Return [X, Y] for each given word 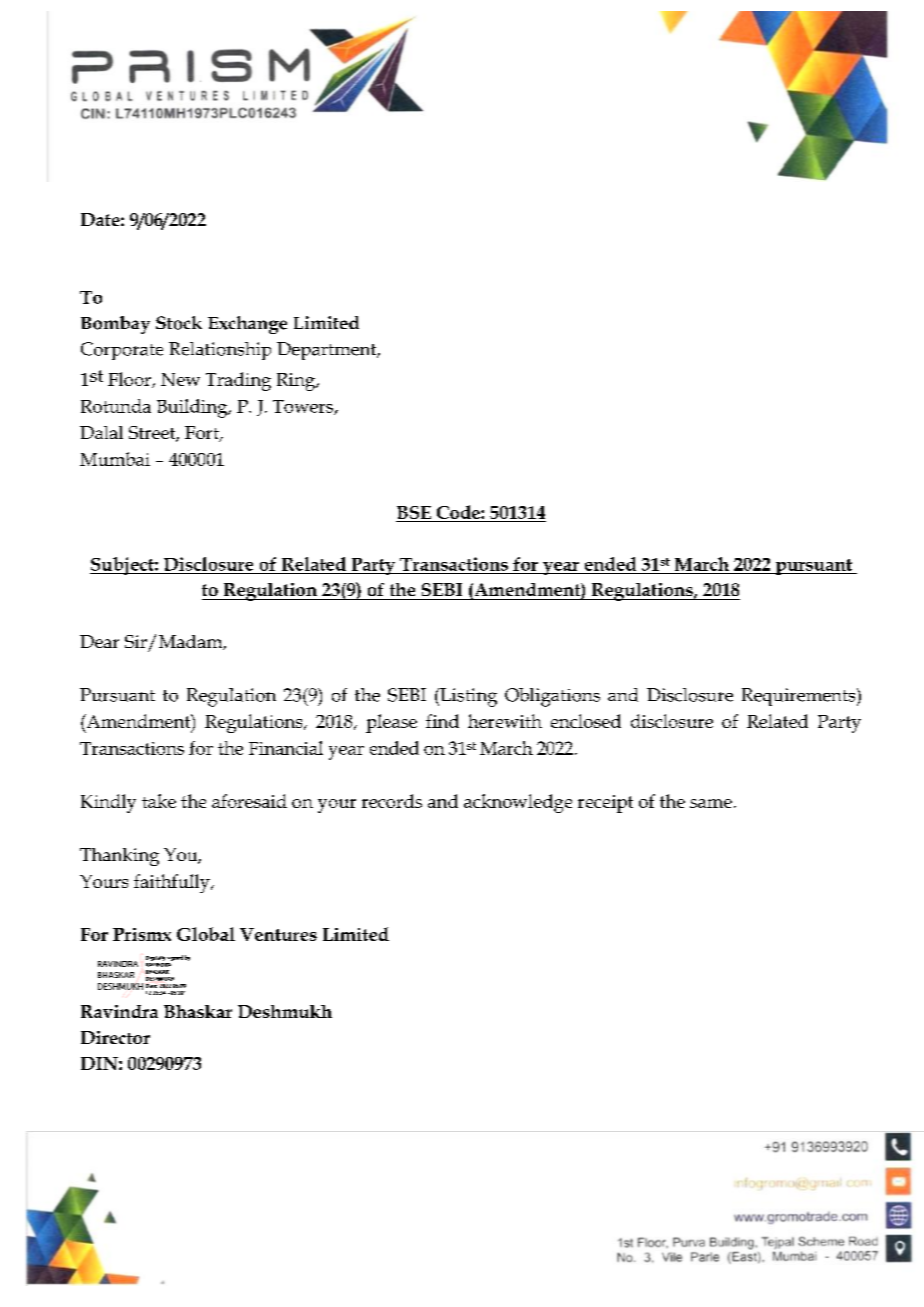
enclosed [586, 721]
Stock [179, 323]
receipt [605, 804]
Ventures [278, 934]
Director [115, 1037]
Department [328, 351]
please [391, 723]
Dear [99, 641]
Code [459, 512]
